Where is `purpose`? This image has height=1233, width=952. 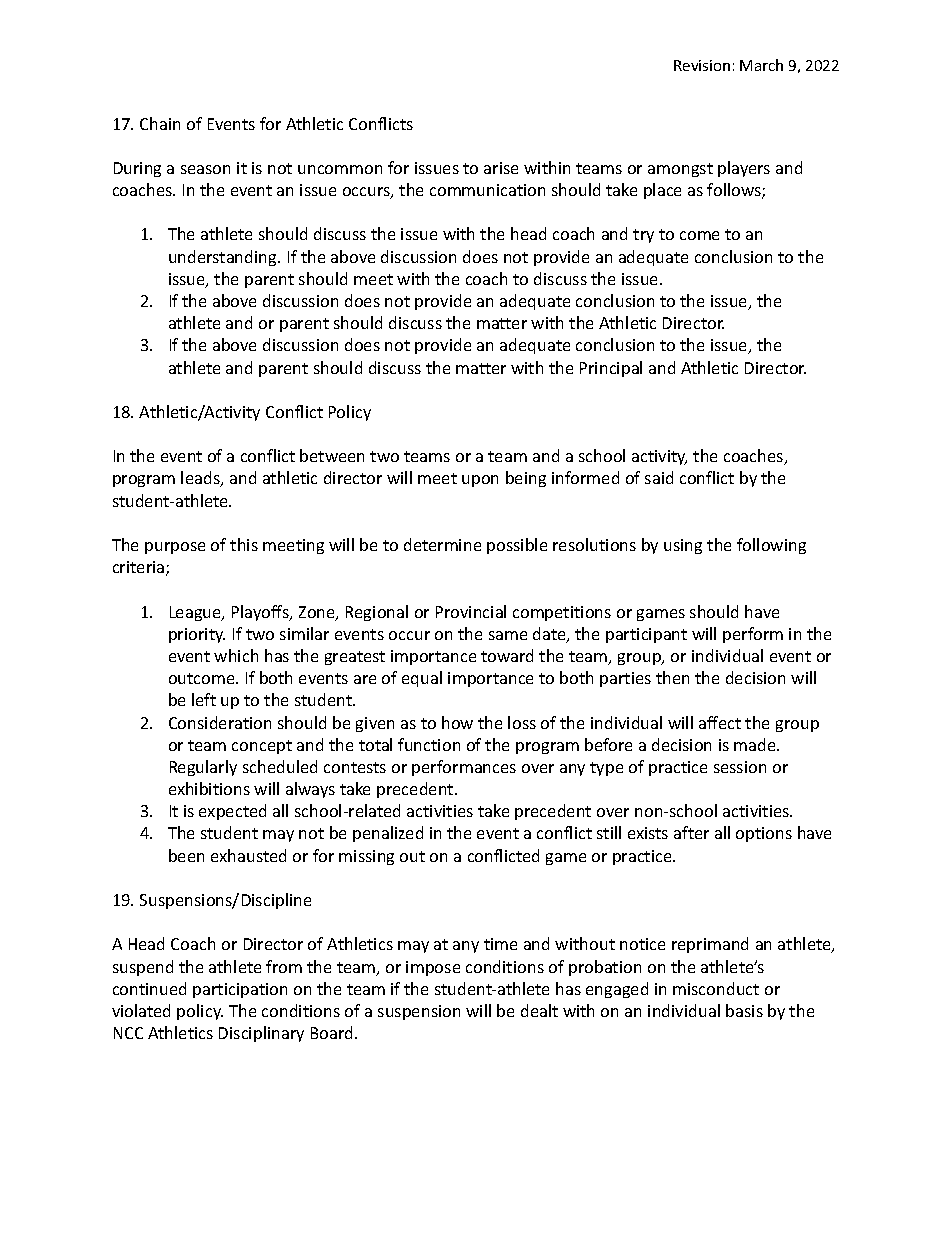 purpose is located at coordinates (175, 548).
